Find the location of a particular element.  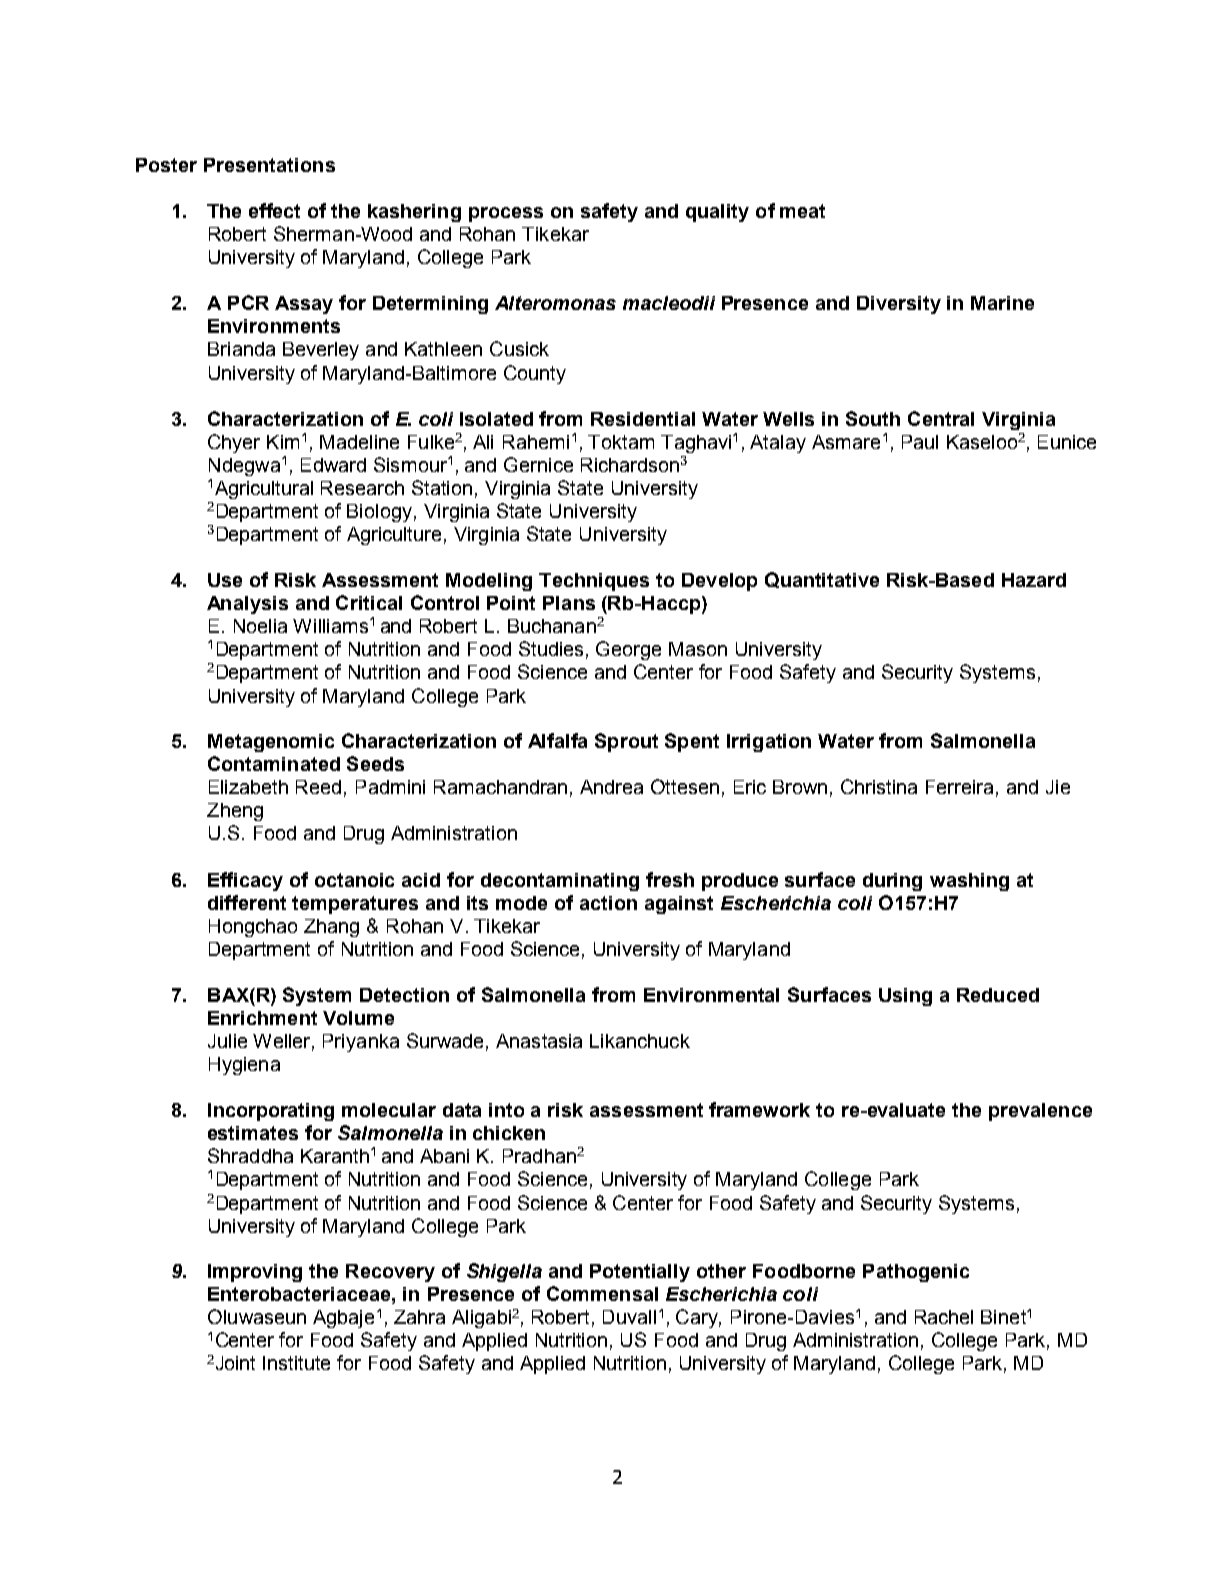

Contaminated is located at coordinates (274, 763).
